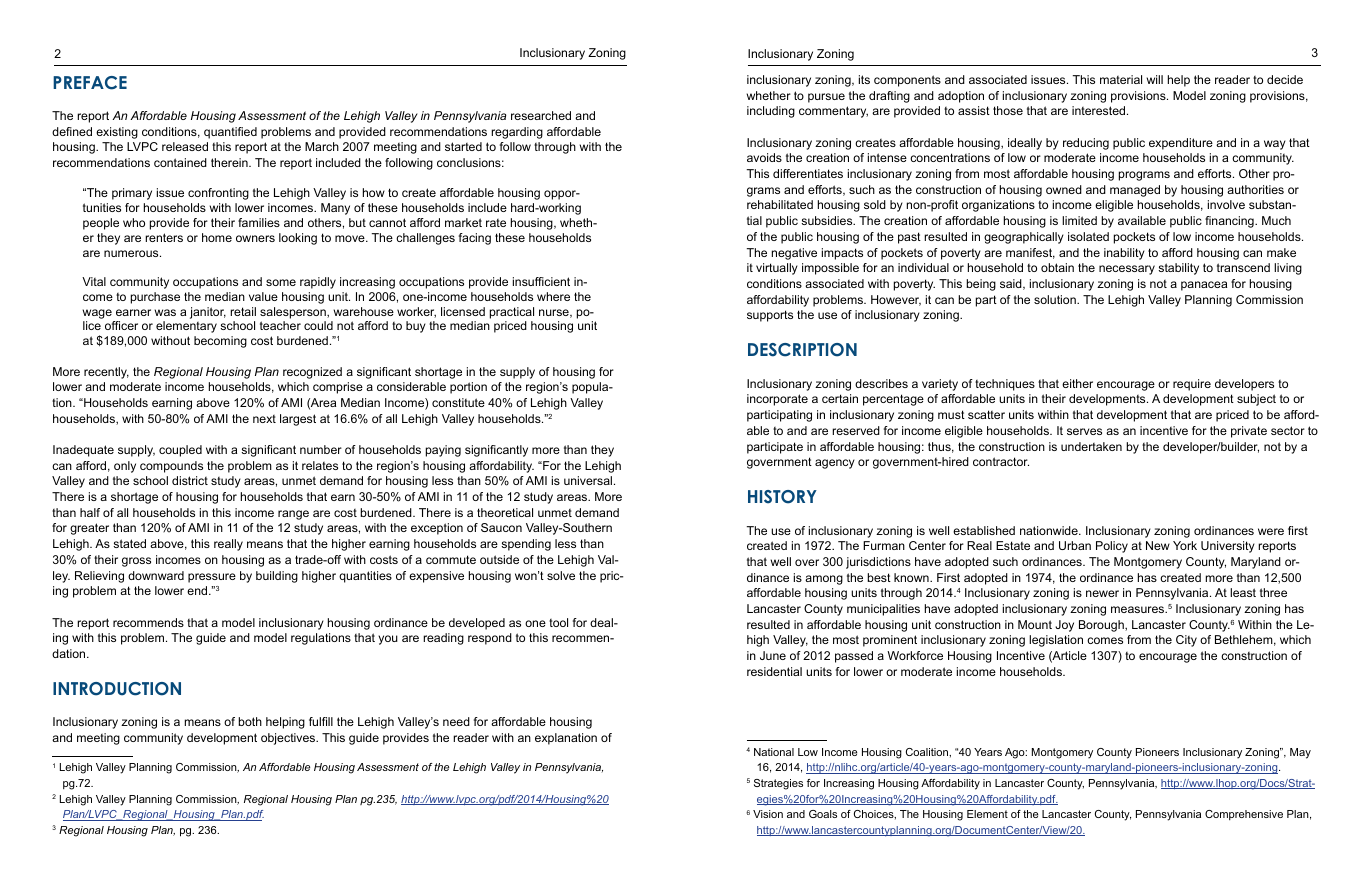  I want to click on interested, so click(1100, 110).
